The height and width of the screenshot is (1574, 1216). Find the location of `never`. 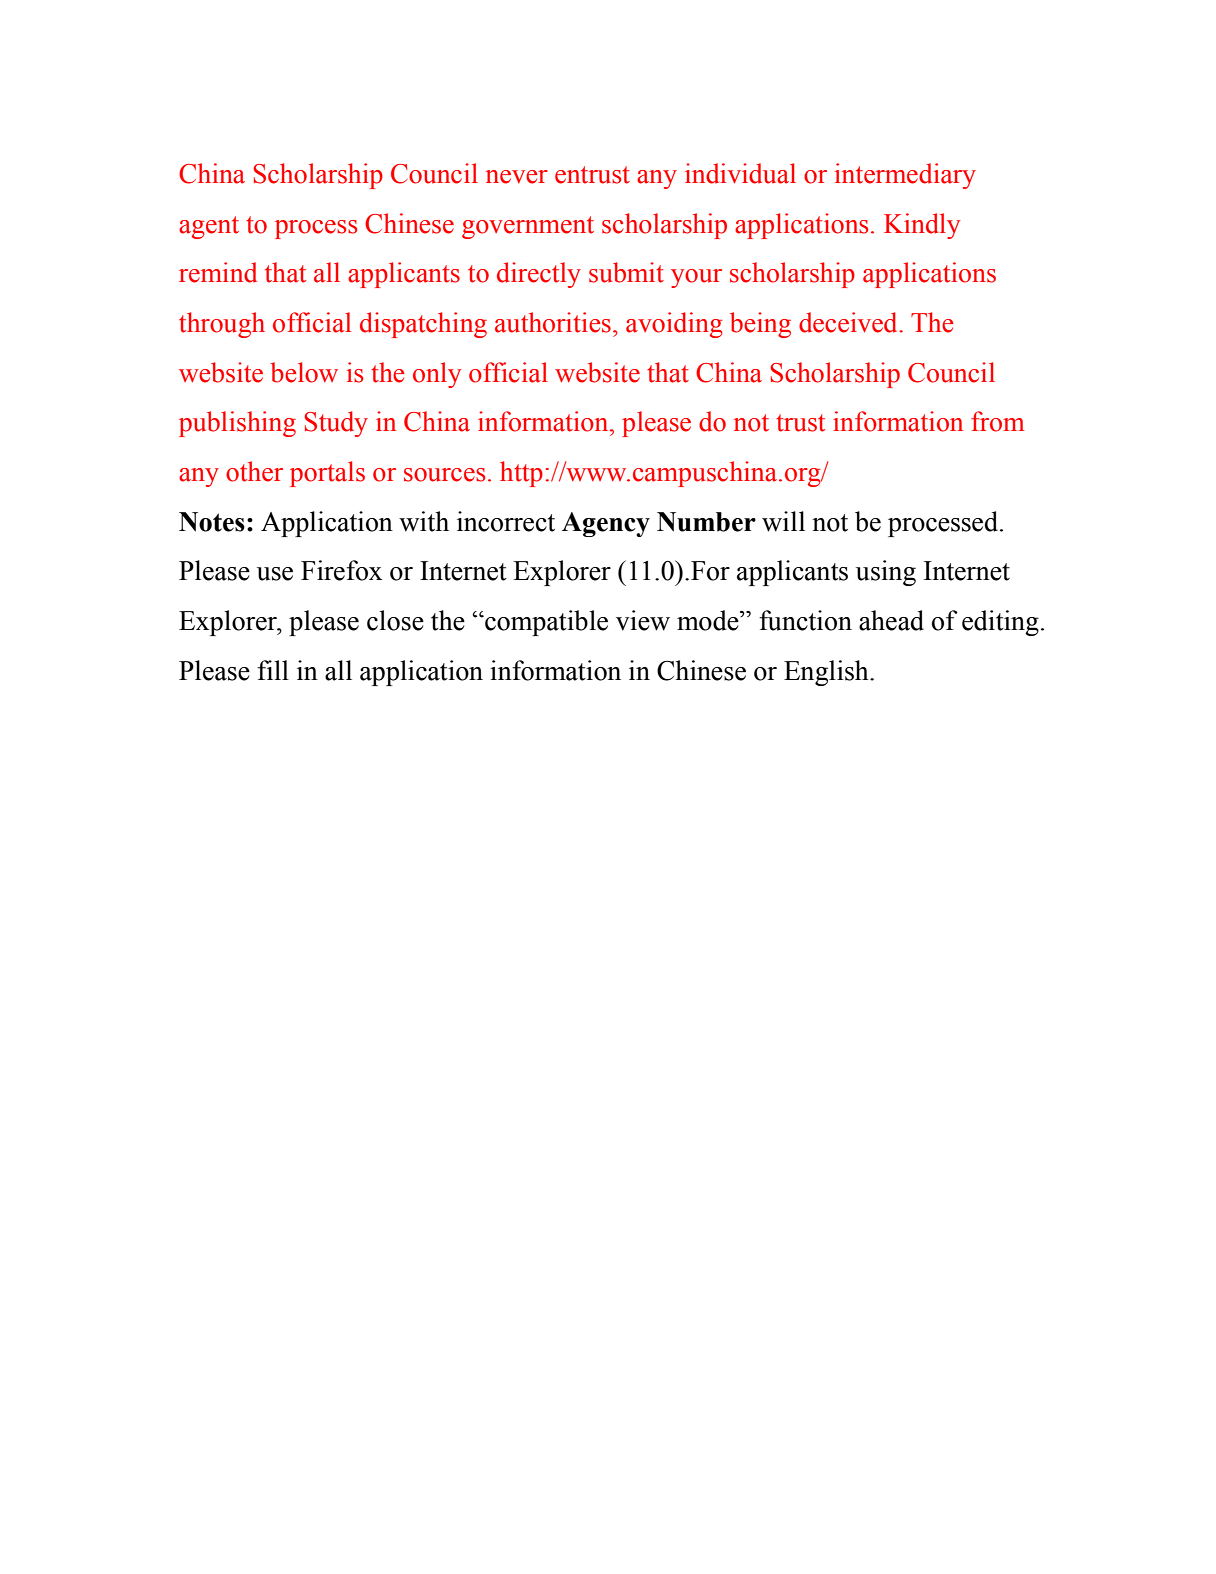

never is located at coordinates (517, 177).
